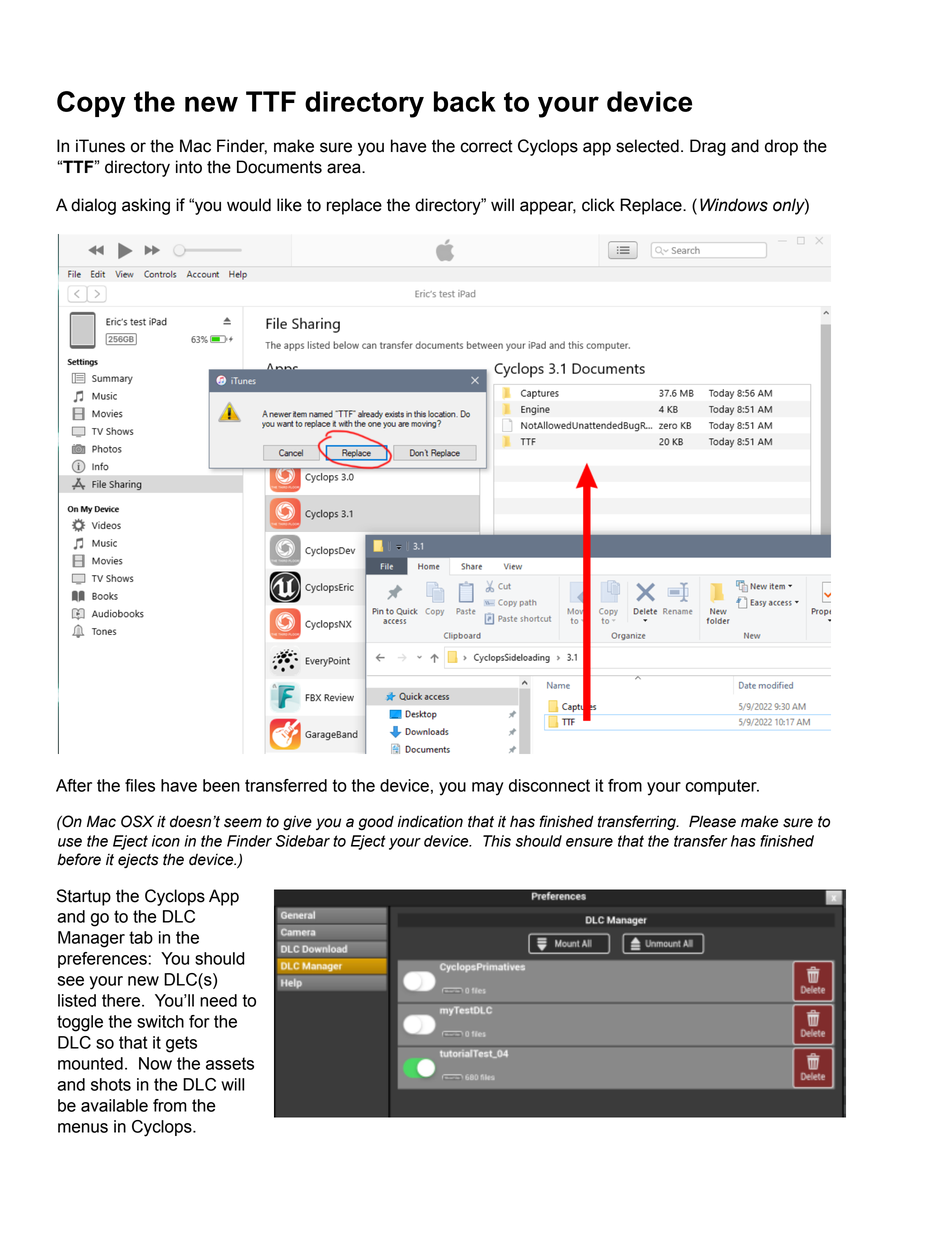 The height and width of the screenshot is (1233, 952). What do you see at coordinates (722, 787) in the screenshot?
I see `computer` at bounding box center [722, 787].
